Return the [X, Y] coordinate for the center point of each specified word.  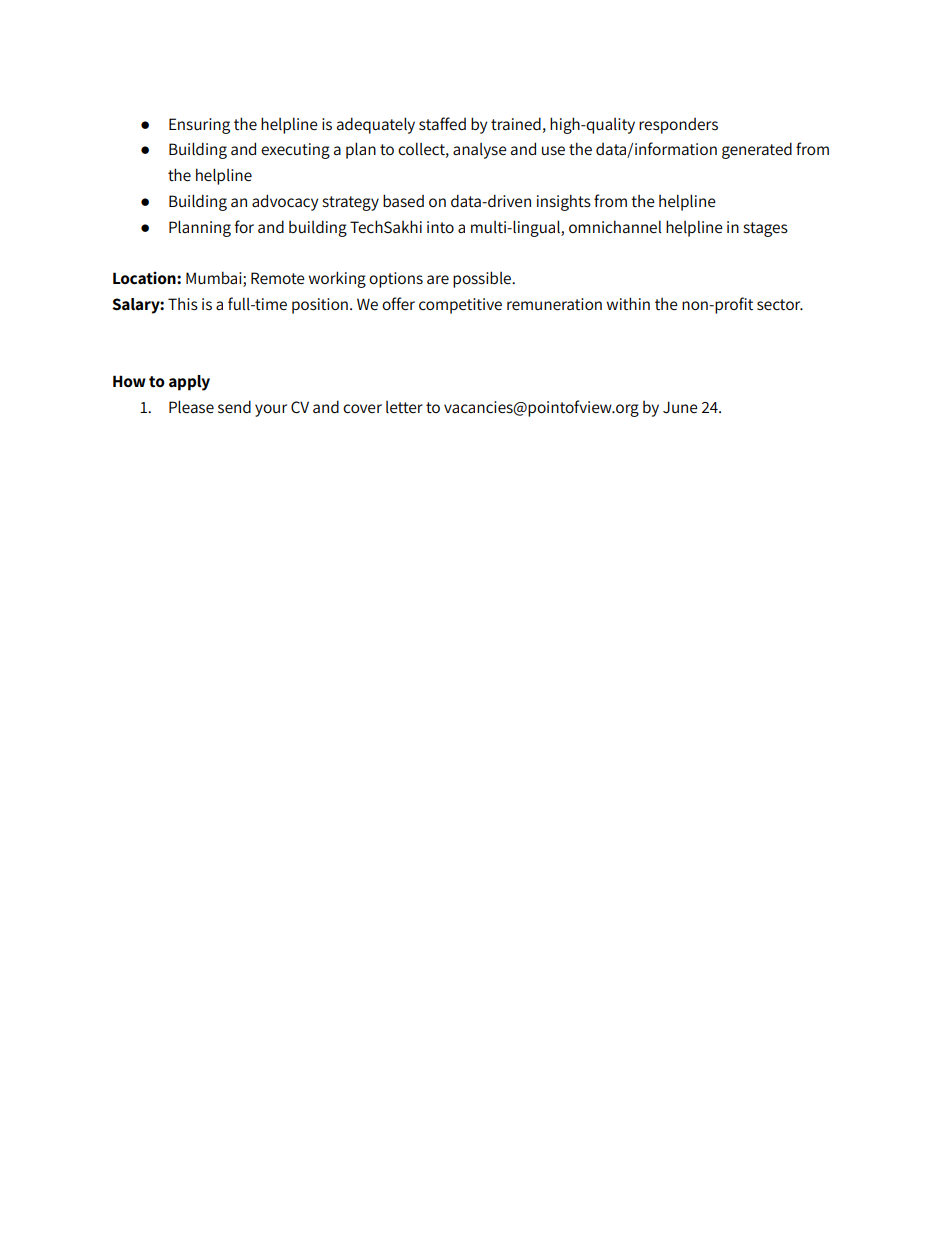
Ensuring [199, 126]
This [183, 304]
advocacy [285, 202]
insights [564, 202]
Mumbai [215, 279]
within [628, 304]
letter [404, 407]
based [403, 201]
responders [678, 126]
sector [780, 305]
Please [191, 407]
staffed [442, 124]
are [438, 280]
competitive [460, 306]
